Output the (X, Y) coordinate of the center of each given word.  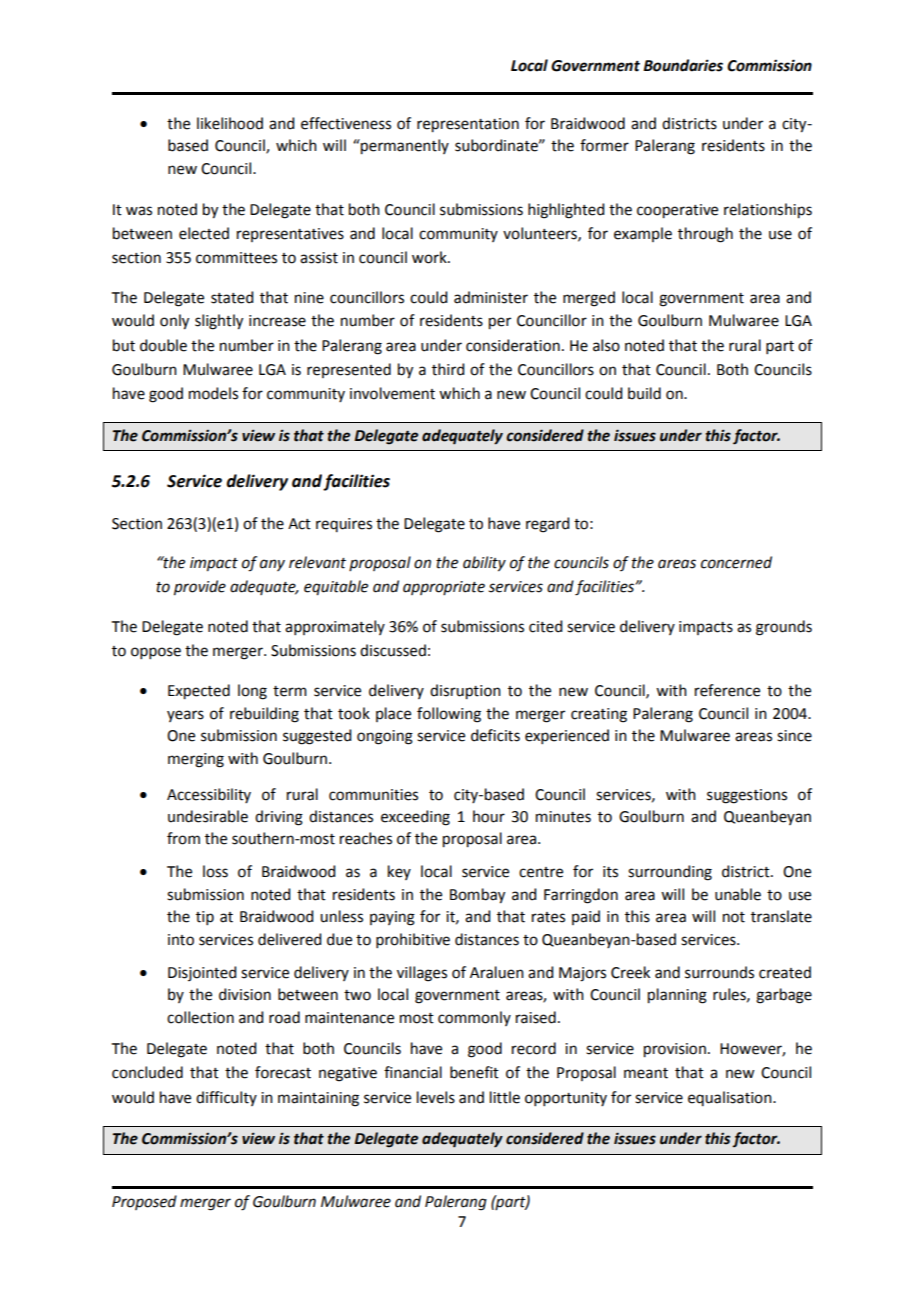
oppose (156, 653)
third (448, 369)
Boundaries (683, 65)
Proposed (144, 1202)
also (606, 345)
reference (727, 690)
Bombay (477, 896)
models (213, 393)
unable (738, 894)
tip (205, 918)
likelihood (230, 123)
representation (468, 125)
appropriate (444, 588)
